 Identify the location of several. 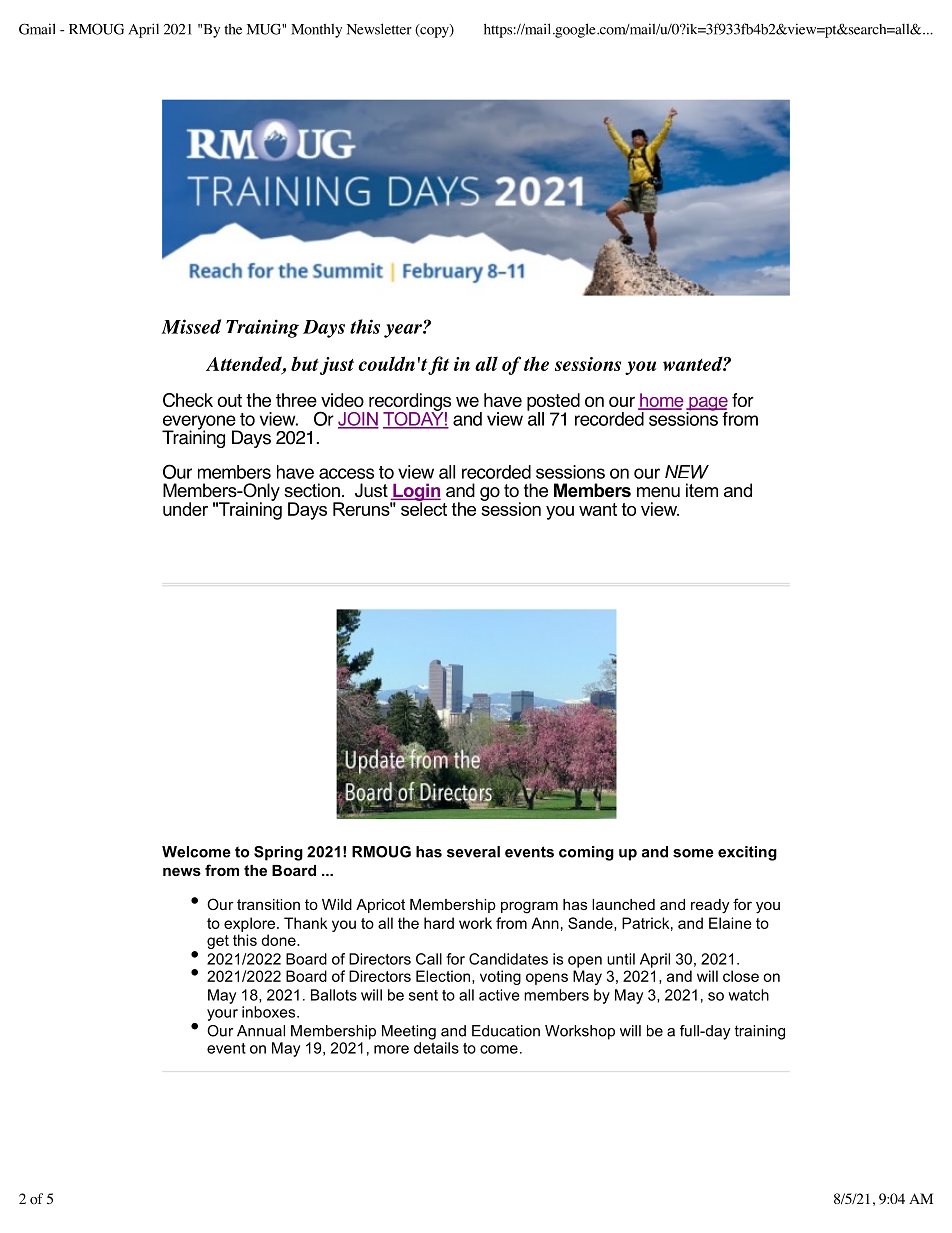
(473, 852).
